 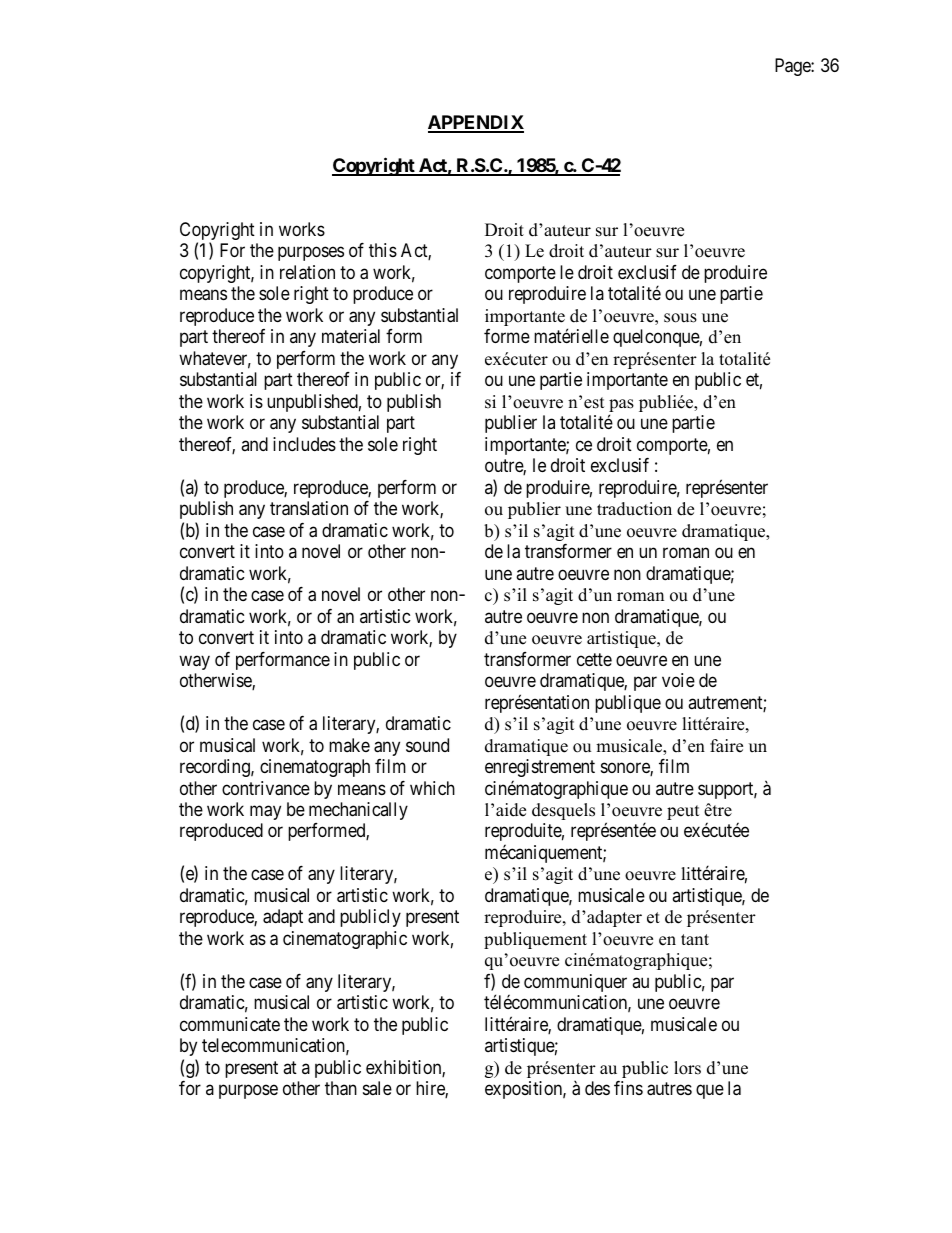 I want to click on lors, so click(x=687, y=1068).
